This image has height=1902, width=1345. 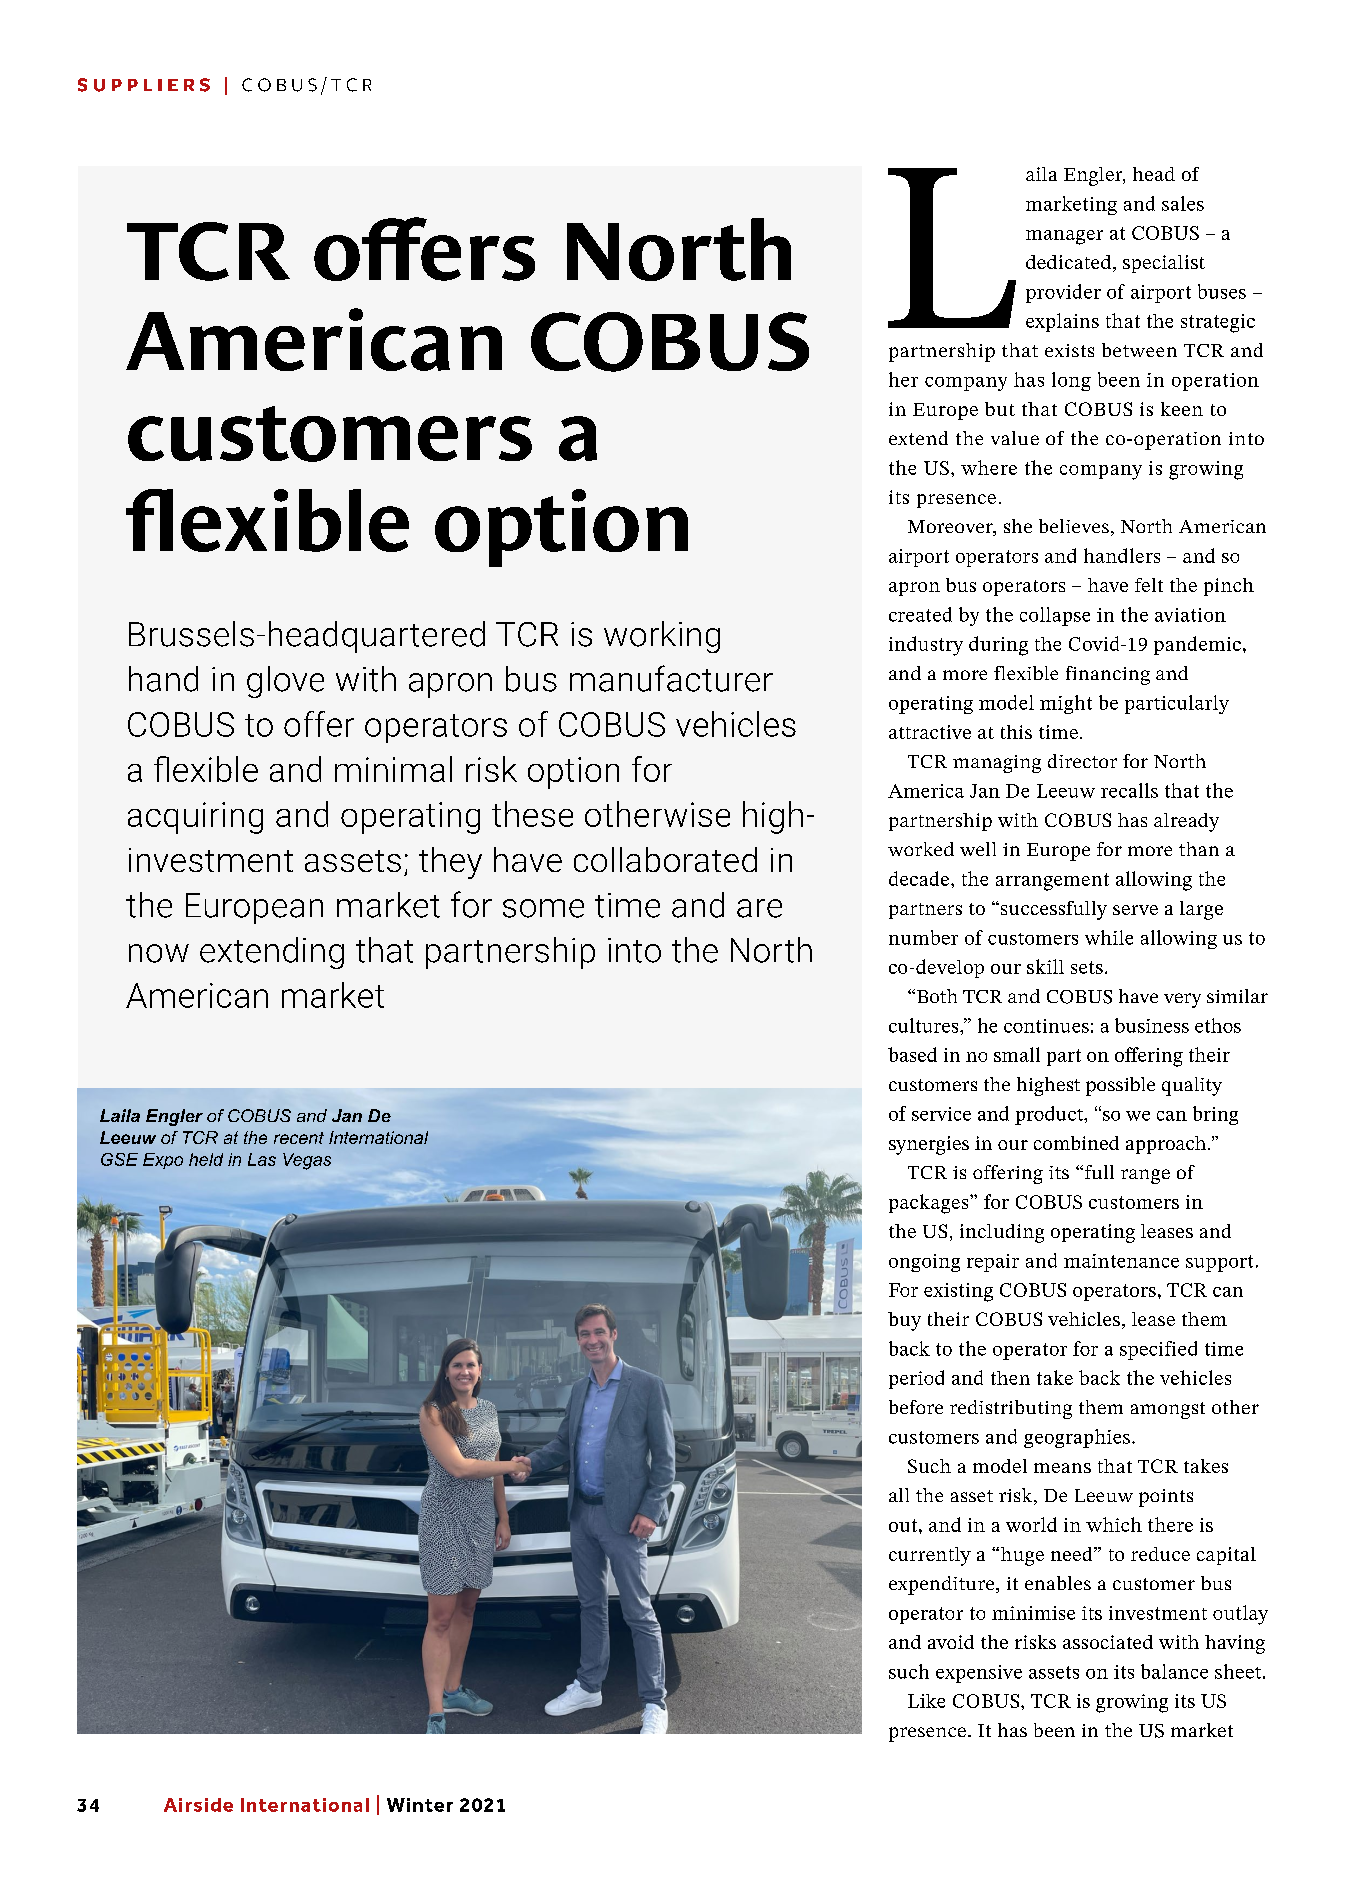 What do you see at coordinates (1129, 790) in the image?
I see `recalls` at bounding box center [1129, 790].
